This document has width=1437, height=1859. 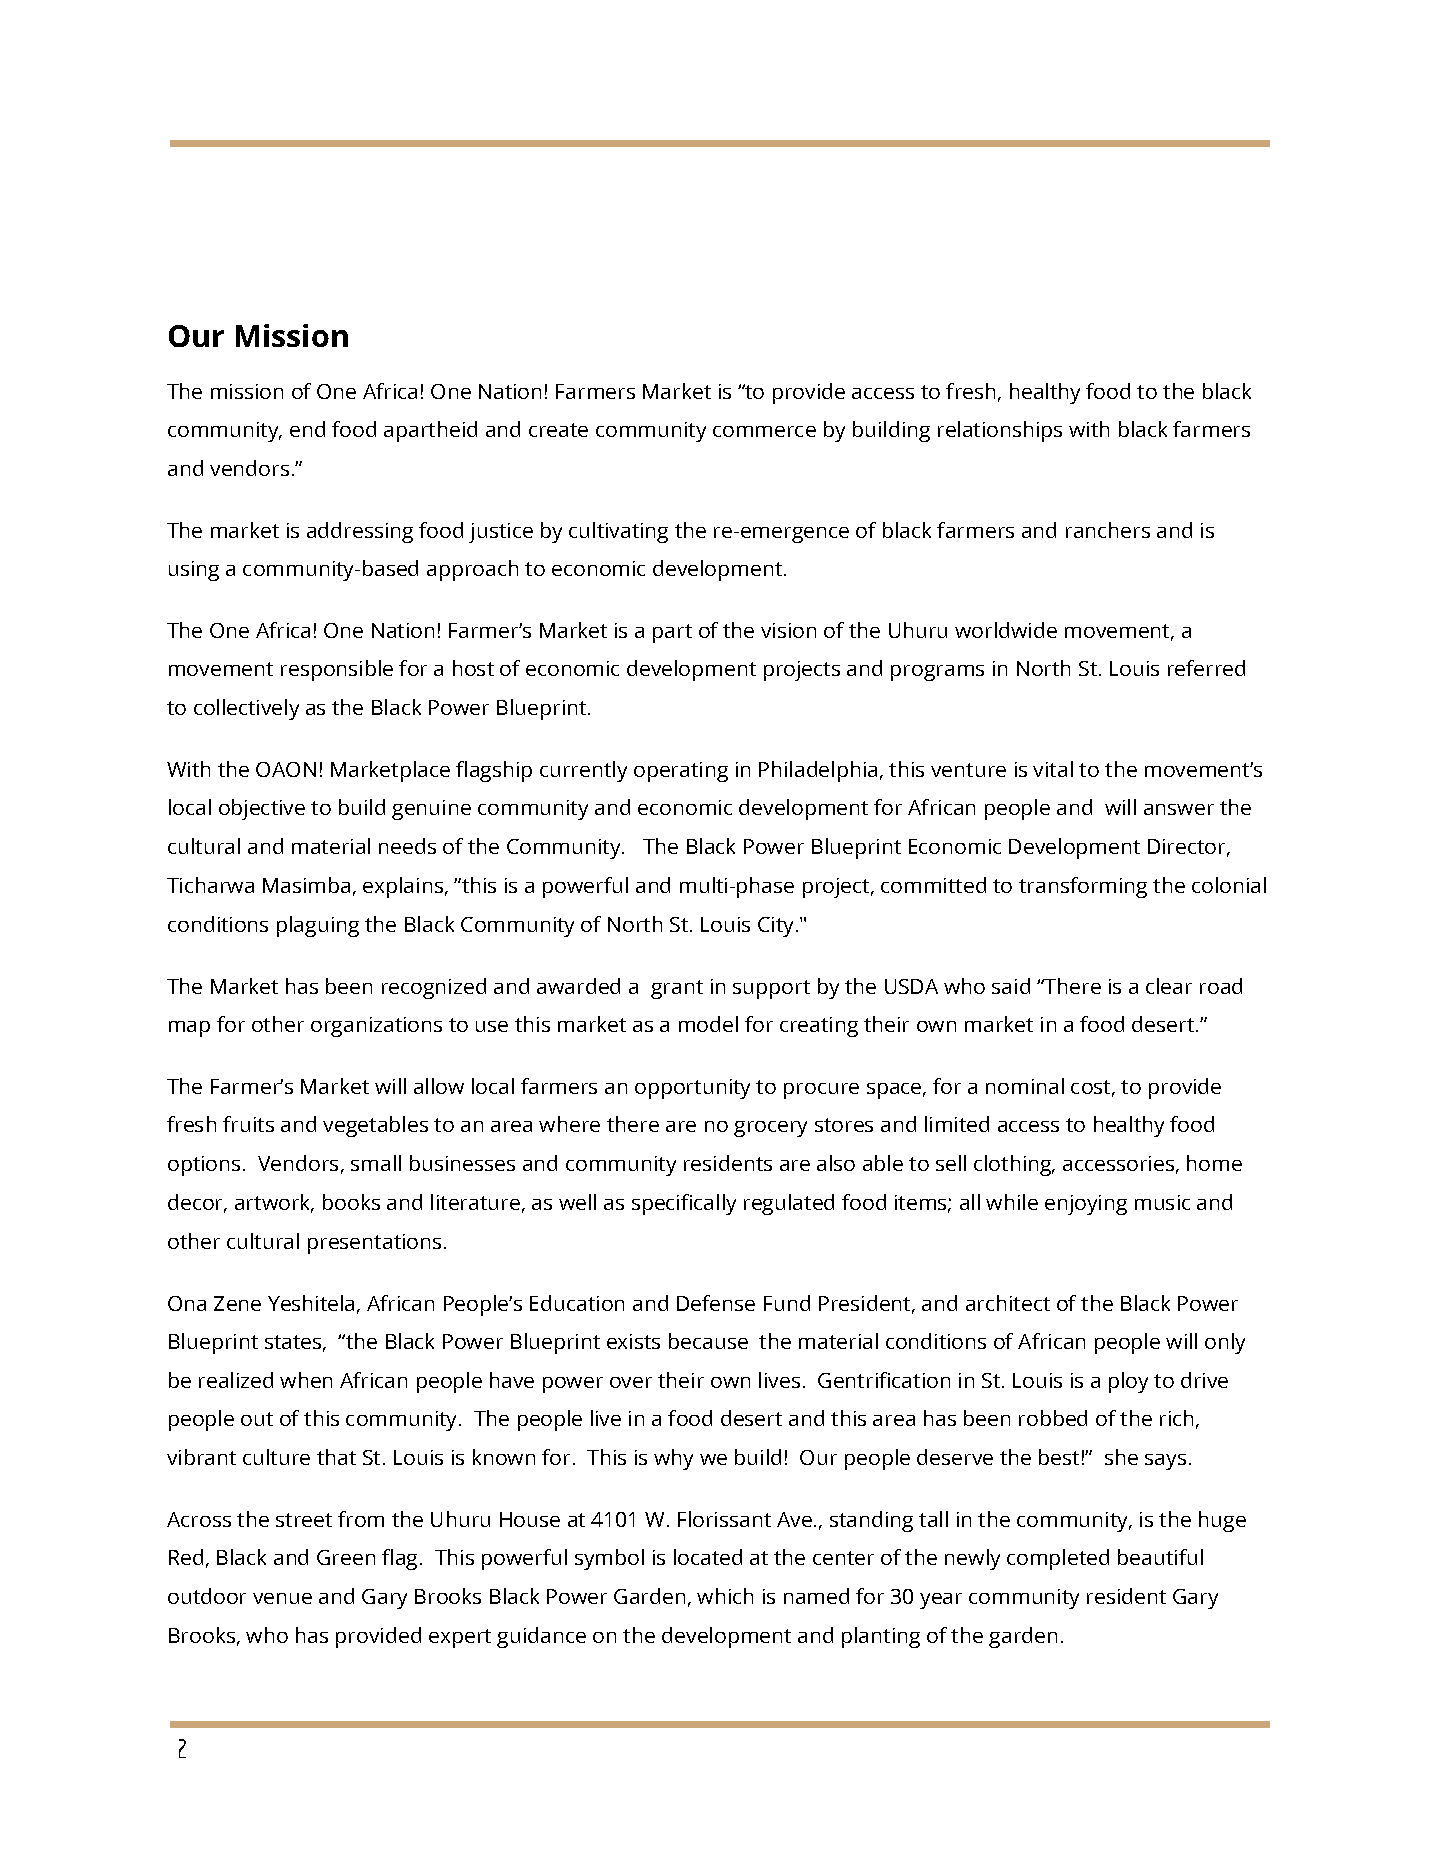 I want to click on operating, so click(x=681, y=772).
